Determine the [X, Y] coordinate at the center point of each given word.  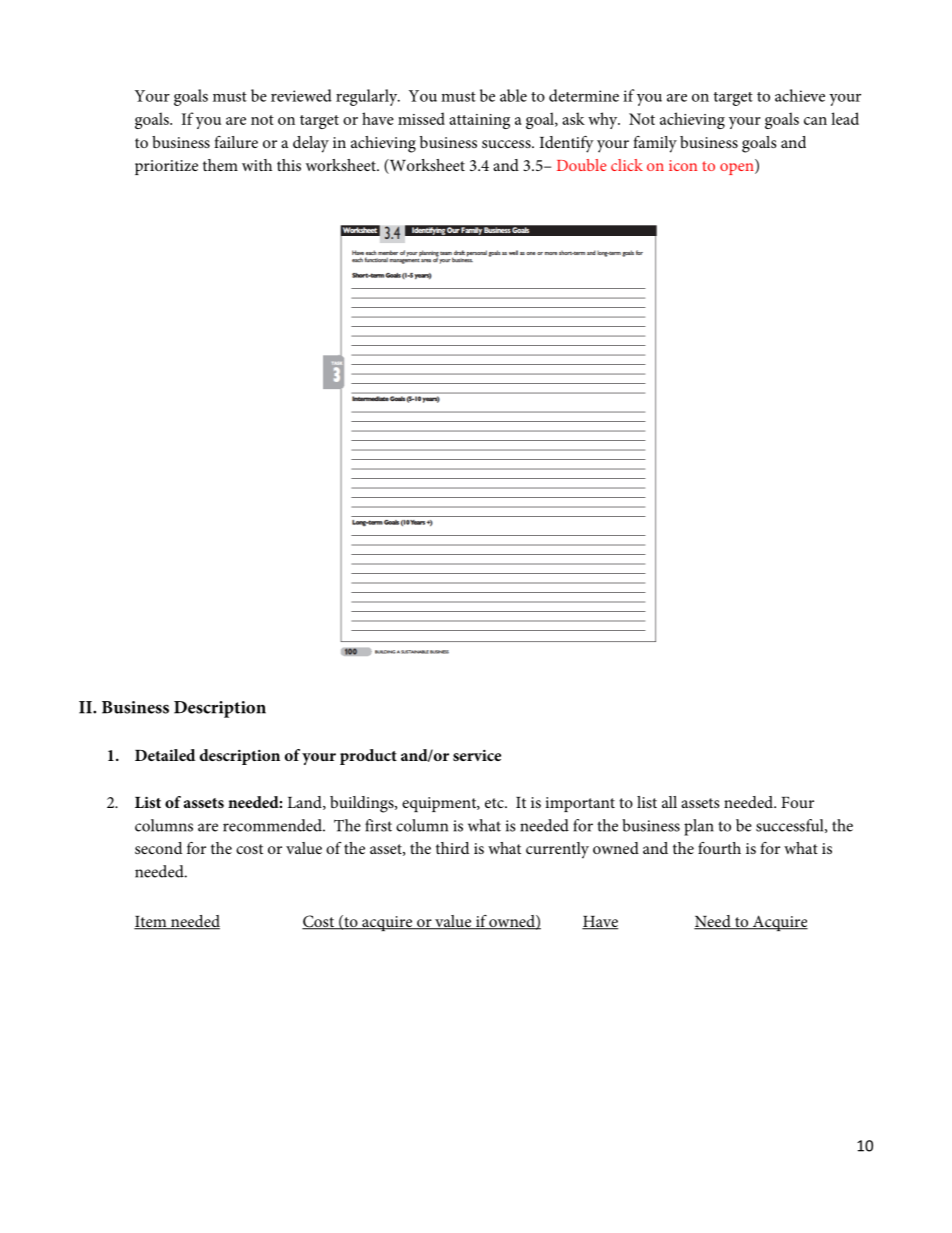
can [815, 121]
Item [151, 923]
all [669, 802]
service [477, 755]
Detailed [165, 755]
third [452, 848]
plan [698, 827]
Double [582, 165]
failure [236, 142]
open [738, 169]
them [220, 165]
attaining [479, 121]
